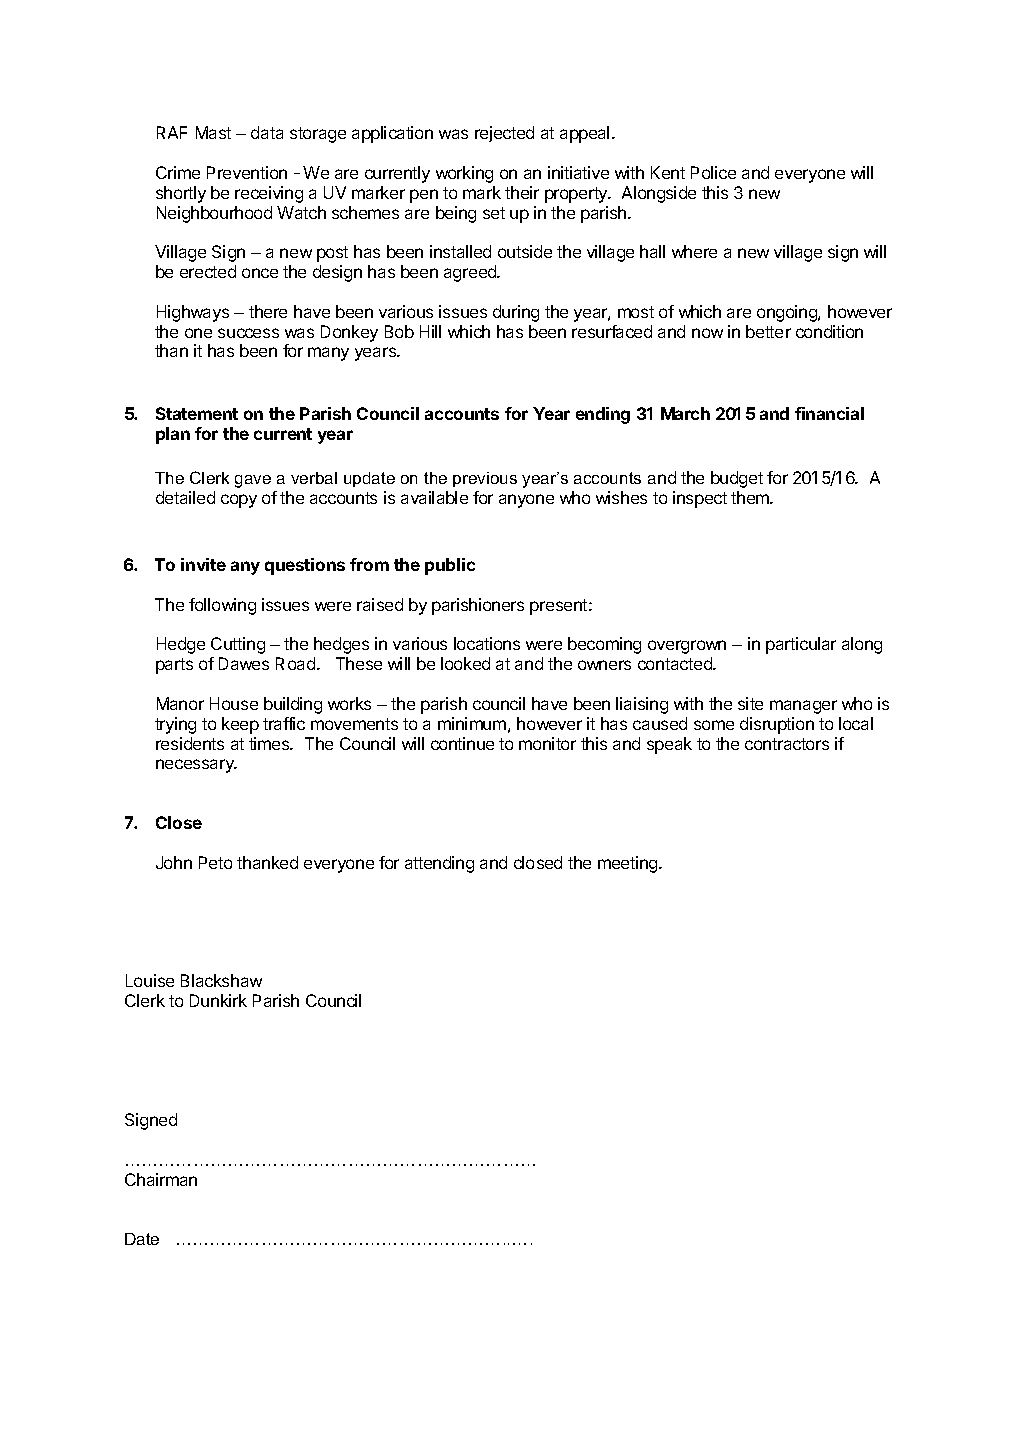 The width and height of the screenshot is (1026, 1450). What do you see at coordinates (215, 862) in the screenshot?
I see `Peto` at bounding box center [215, 862].
